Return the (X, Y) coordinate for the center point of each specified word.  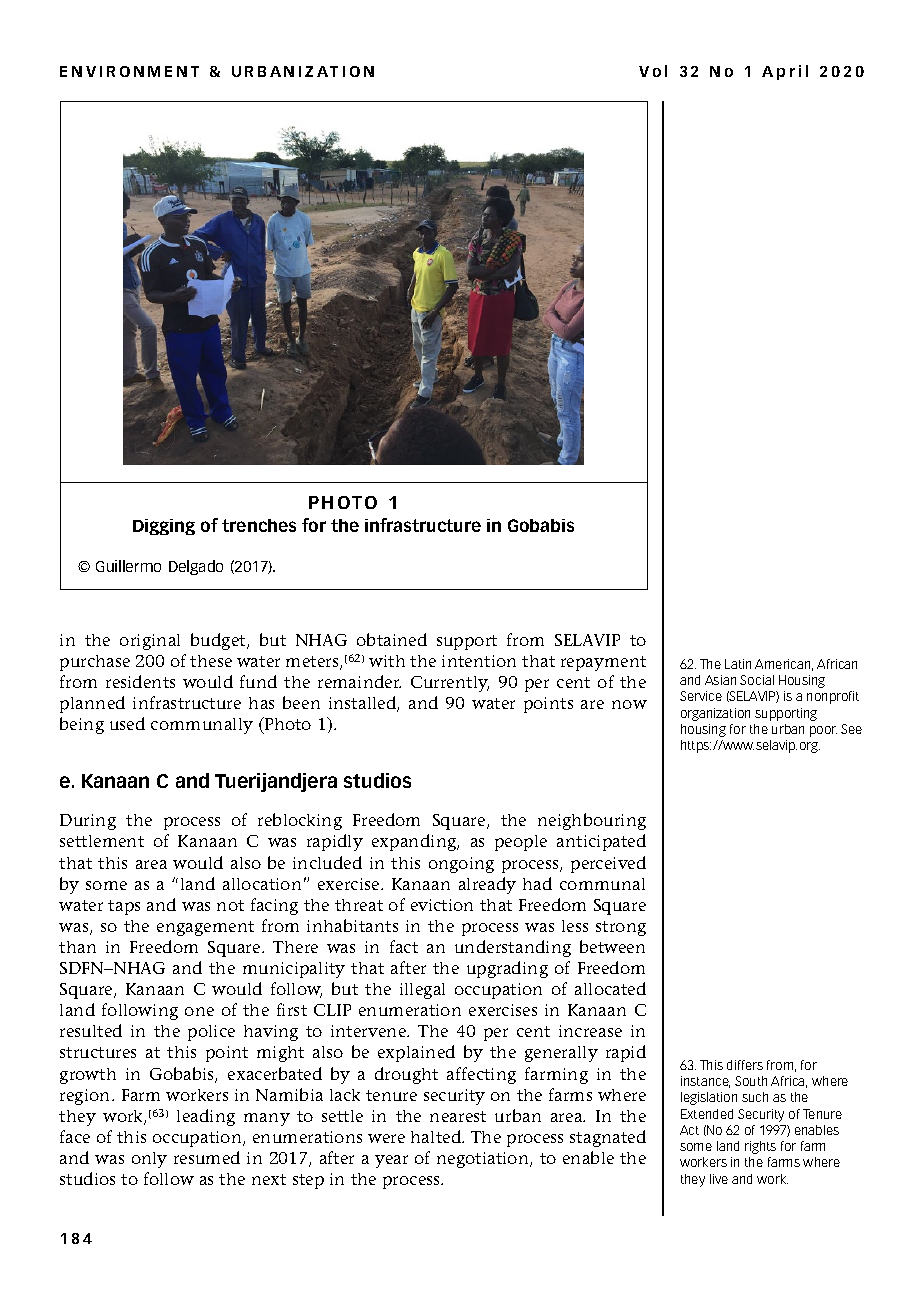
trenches (259, 525)
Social (757, 680)
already (487, 885)
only (149, 1160)
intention (479, 661)
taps (124, 907)
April (785, 72)
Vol (653, 71)
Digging (164, 527)
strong (621, 928)
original (150, 642)
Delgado (196, 567)
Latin (738, 664)
